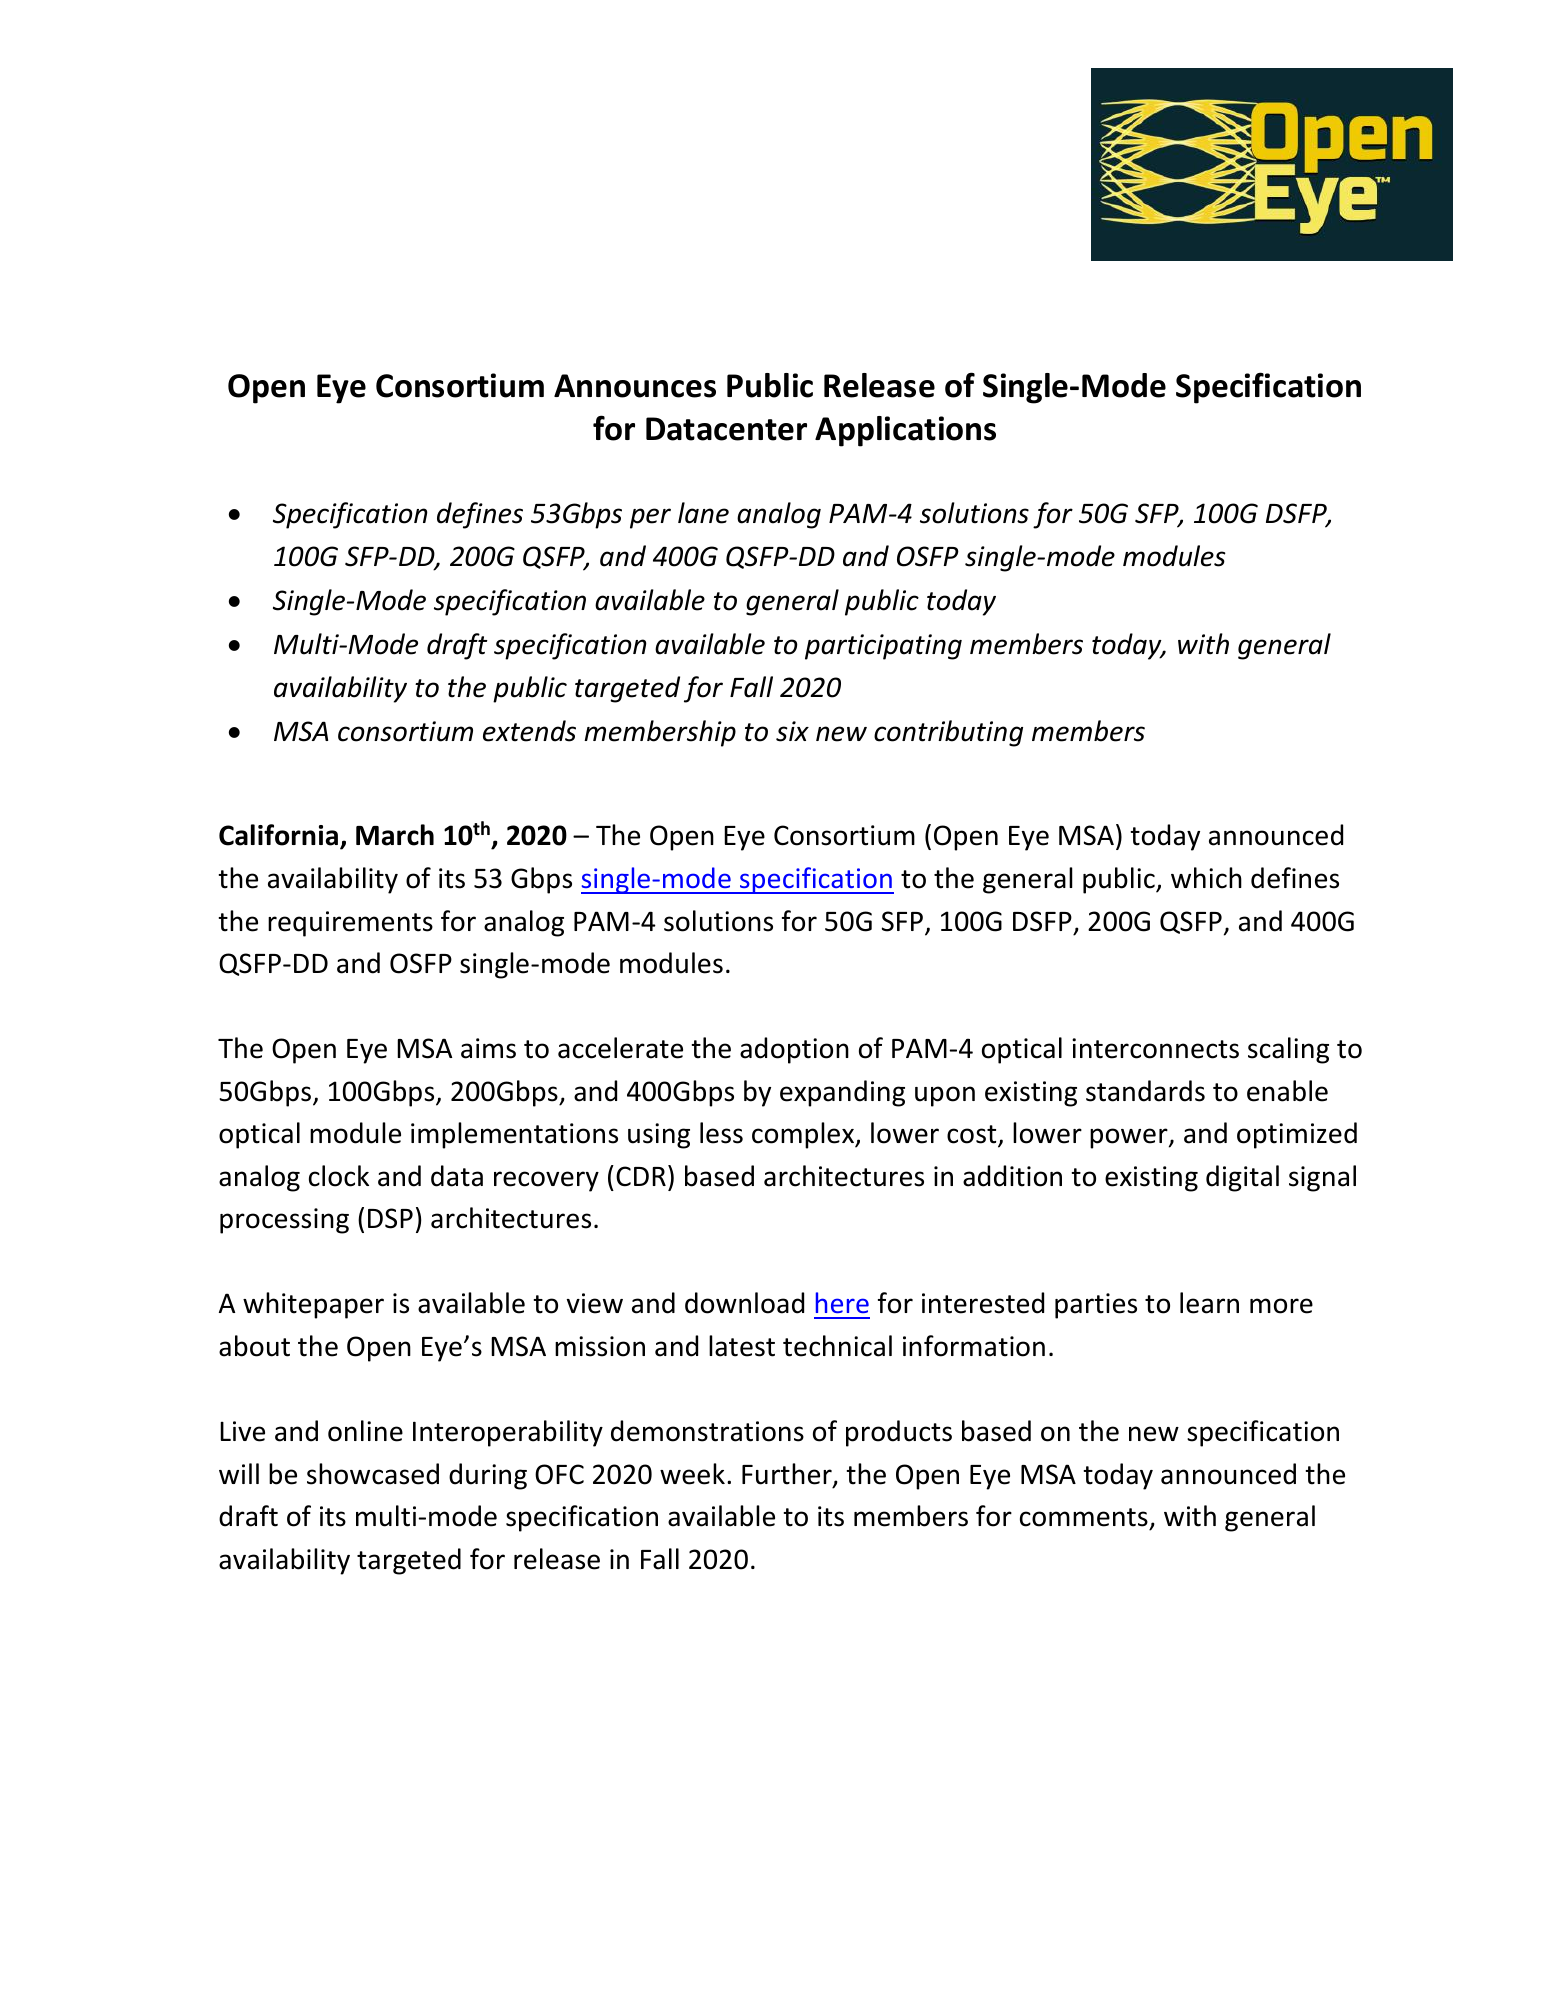 The width and height of the document is (1546, 2000). Describe the element at coordinates (1242, 1178) in the document. I see `digital` at that location.
